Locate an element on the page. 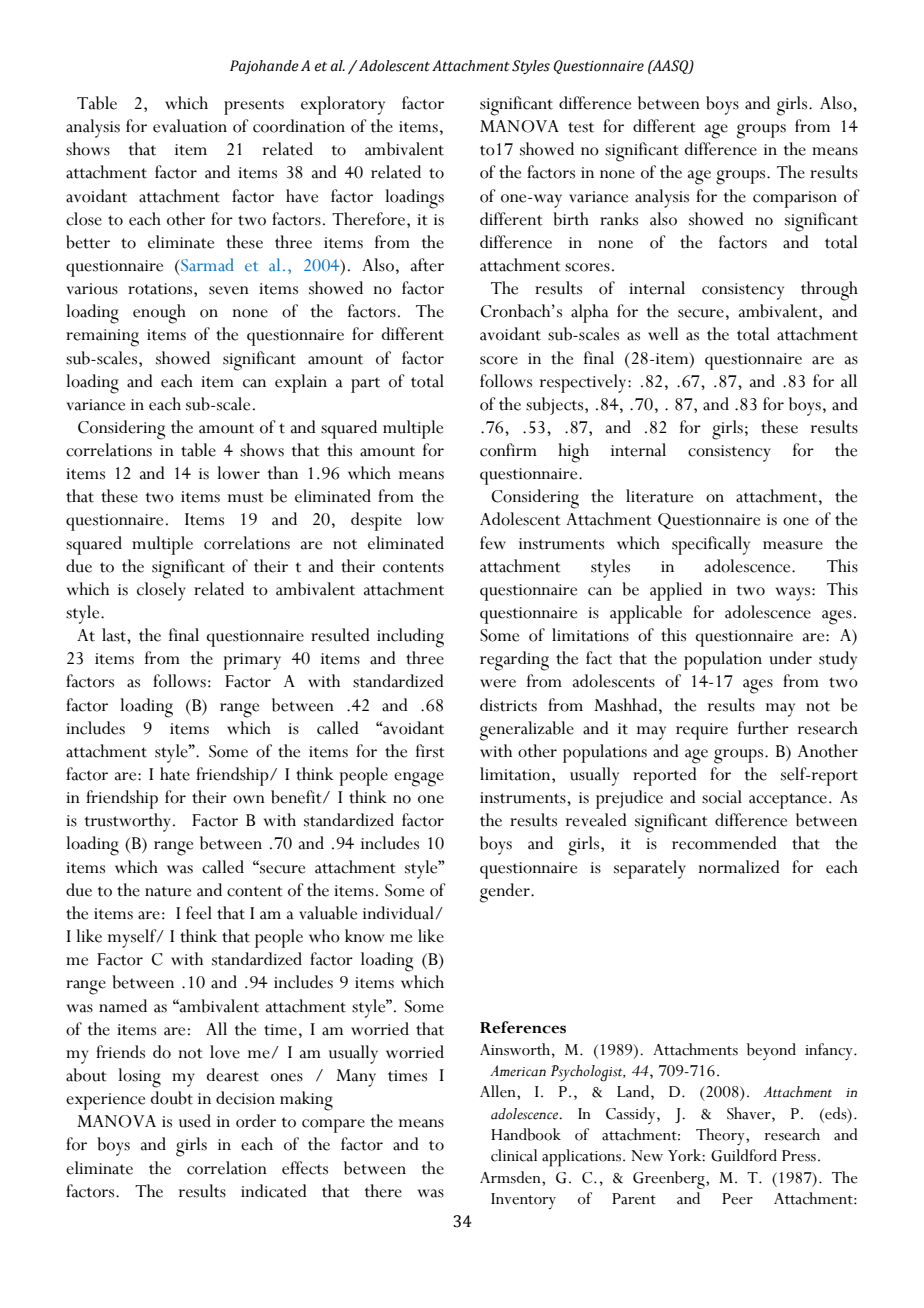 The image size is (924, 1308). feel is located at coordinates (199, 913).
